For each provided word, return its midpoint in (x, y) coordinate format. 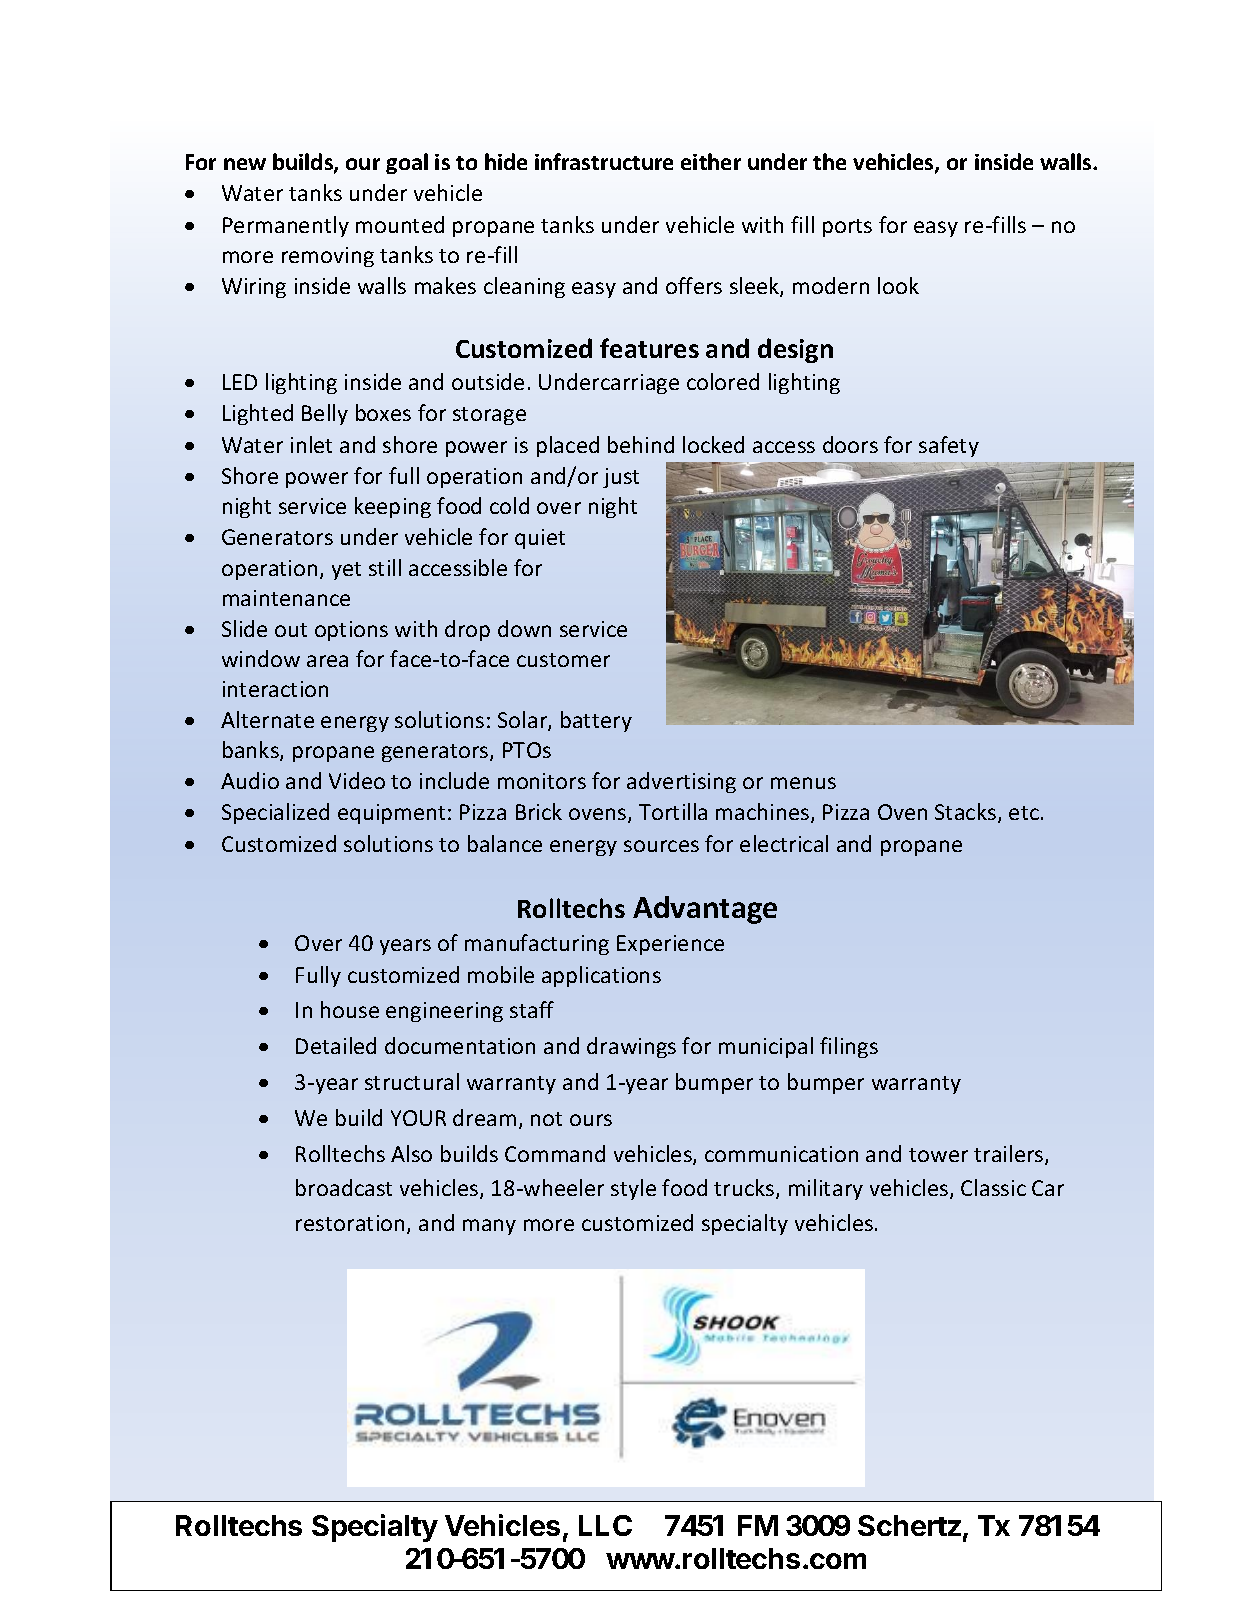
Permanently (286, 226)
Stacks (965, 811)
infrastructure (604, 161)
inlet (311, 444)
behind (641, 444)
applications (601, 976)
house (350, 1009)
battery (596, 721)
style (633, 1189)
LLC (605, 1525)
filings (849, 1047)
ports (847, 228)
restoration (350, 1223)
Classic (993, 1187)
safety (949, 446)
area (327, 661)
